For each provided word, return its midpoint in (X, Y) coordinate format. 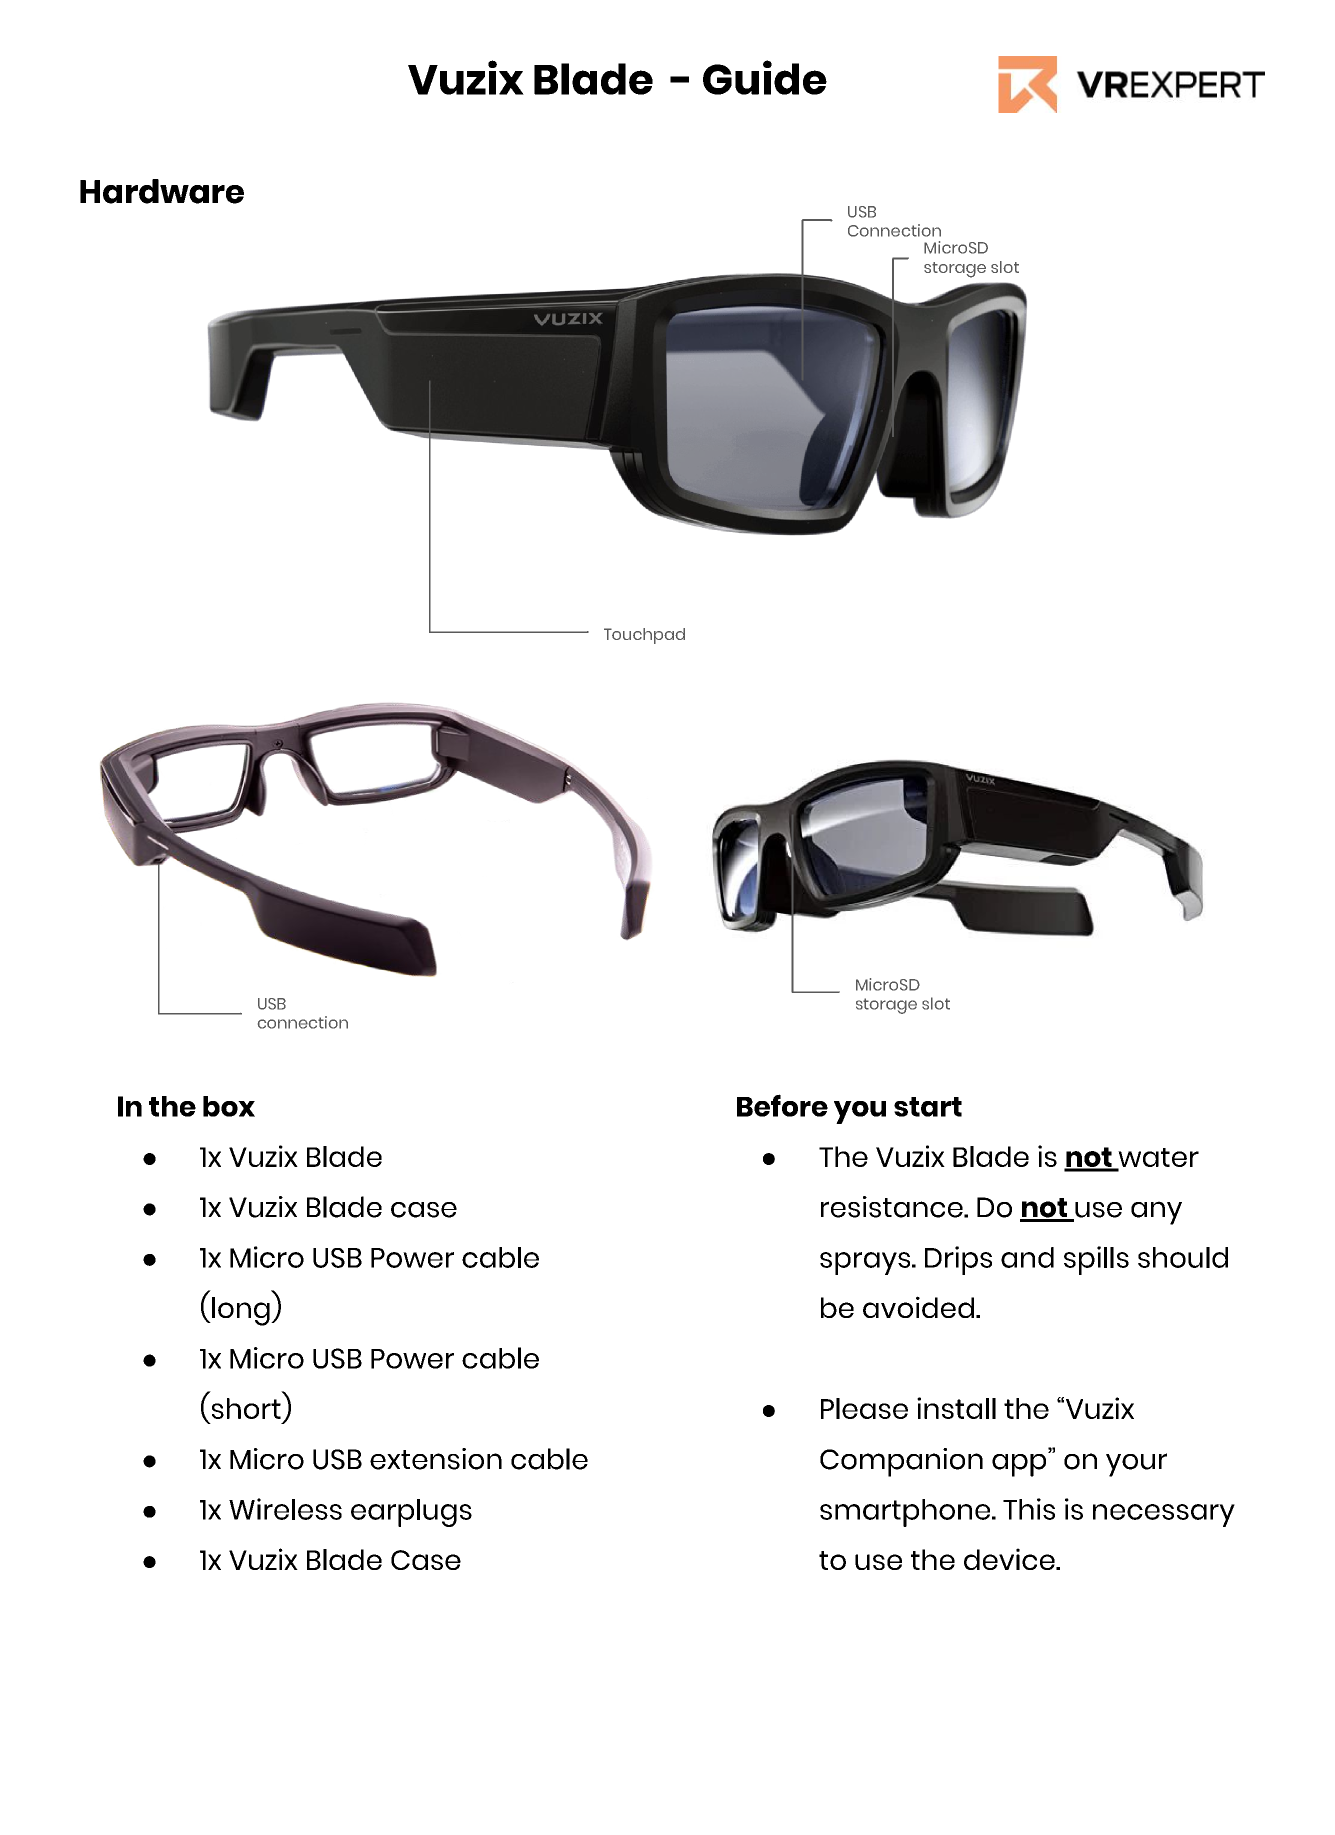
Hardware (162, 191)
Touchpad (644, 636)
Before (782, 1105)
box (229, 1106)
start (928, 1107)
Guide (765, 77)
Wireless (285, 1509)
